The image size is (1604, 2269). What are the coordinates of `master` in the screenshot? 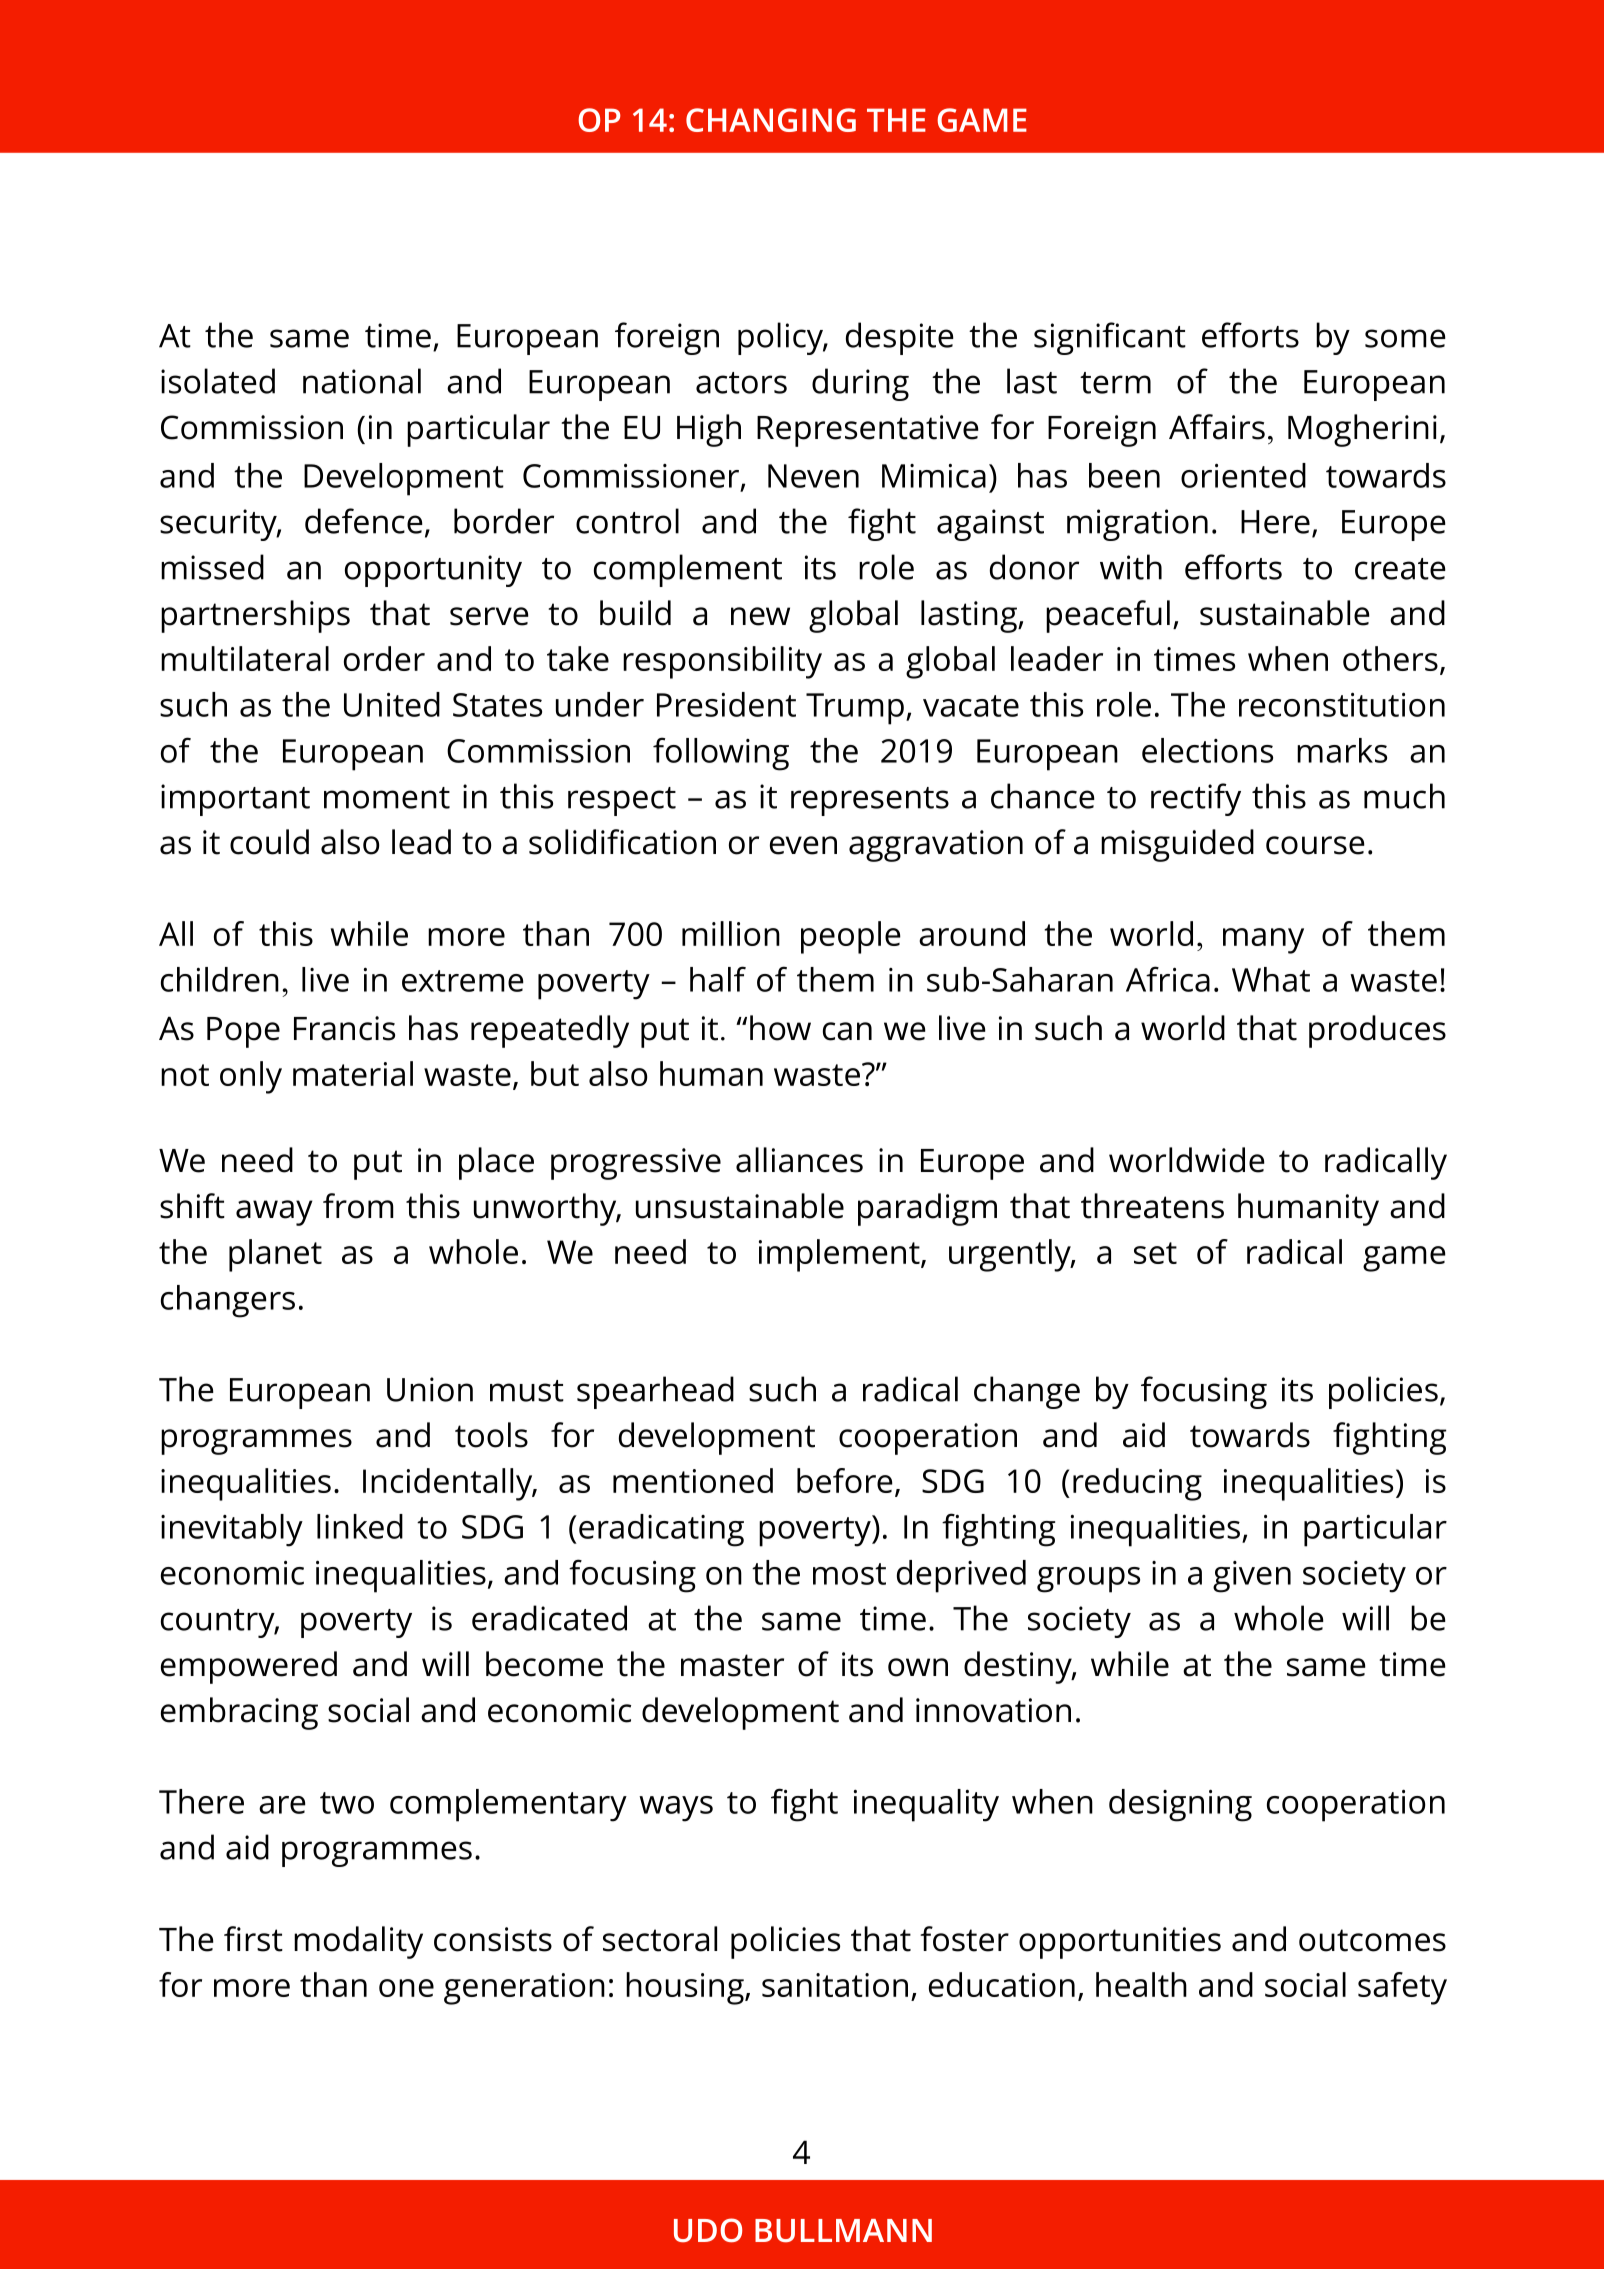 It's located at (732, 1665).
